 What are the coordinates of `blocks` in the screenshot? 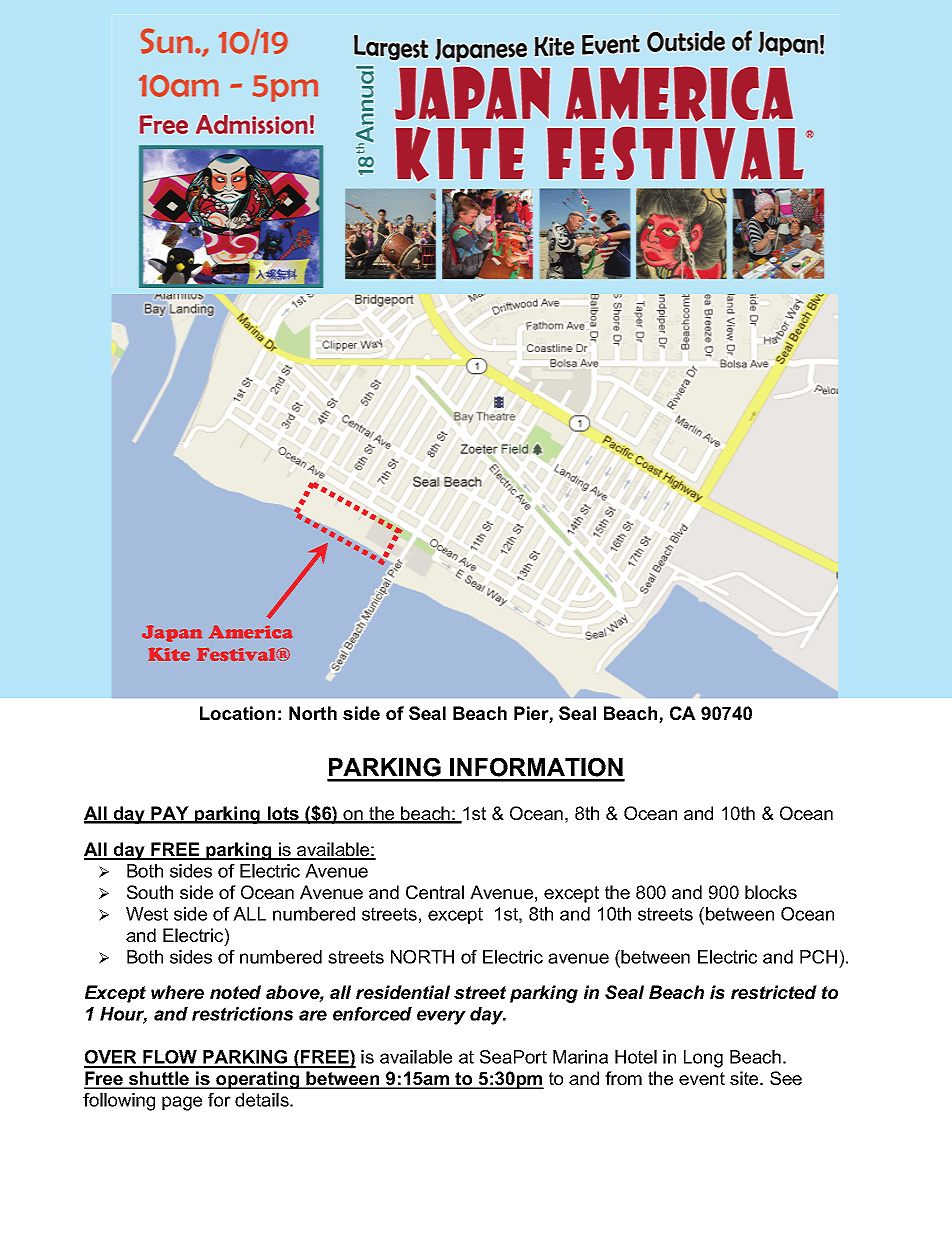 It's located at (771, 892).
